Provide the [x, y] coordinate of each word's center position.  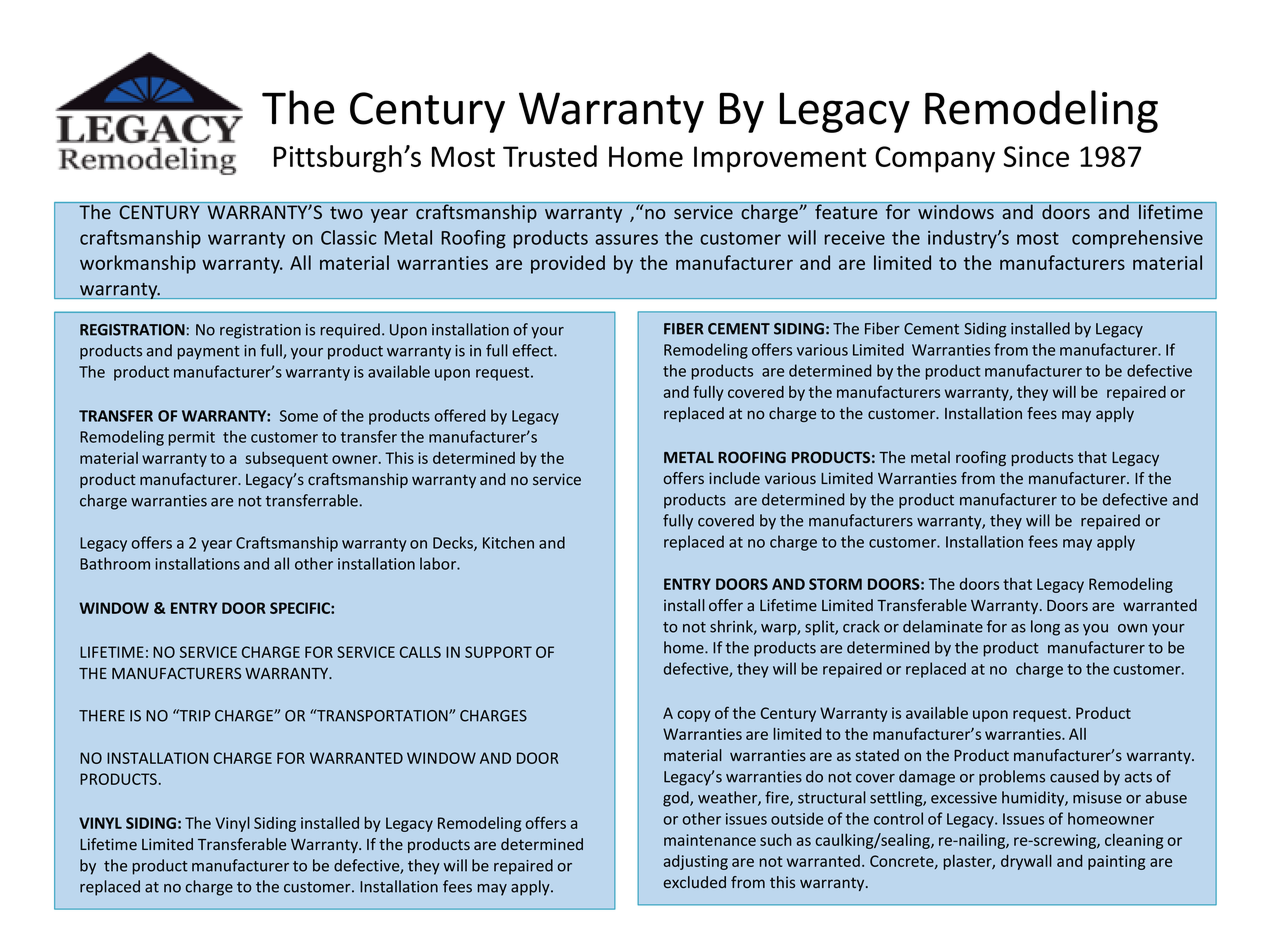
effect [534, 350]
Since [1036, 156]
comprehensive [1137, 239]
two [346, 212]
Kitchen [508, 542]
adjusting [696, 862]
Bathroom [115, 563]
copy [694, 716]
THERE [102, 716]
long [1045, 628]
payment [209, 353]
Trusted [550, 156]
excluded [695, 882]
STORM [835, 584]
